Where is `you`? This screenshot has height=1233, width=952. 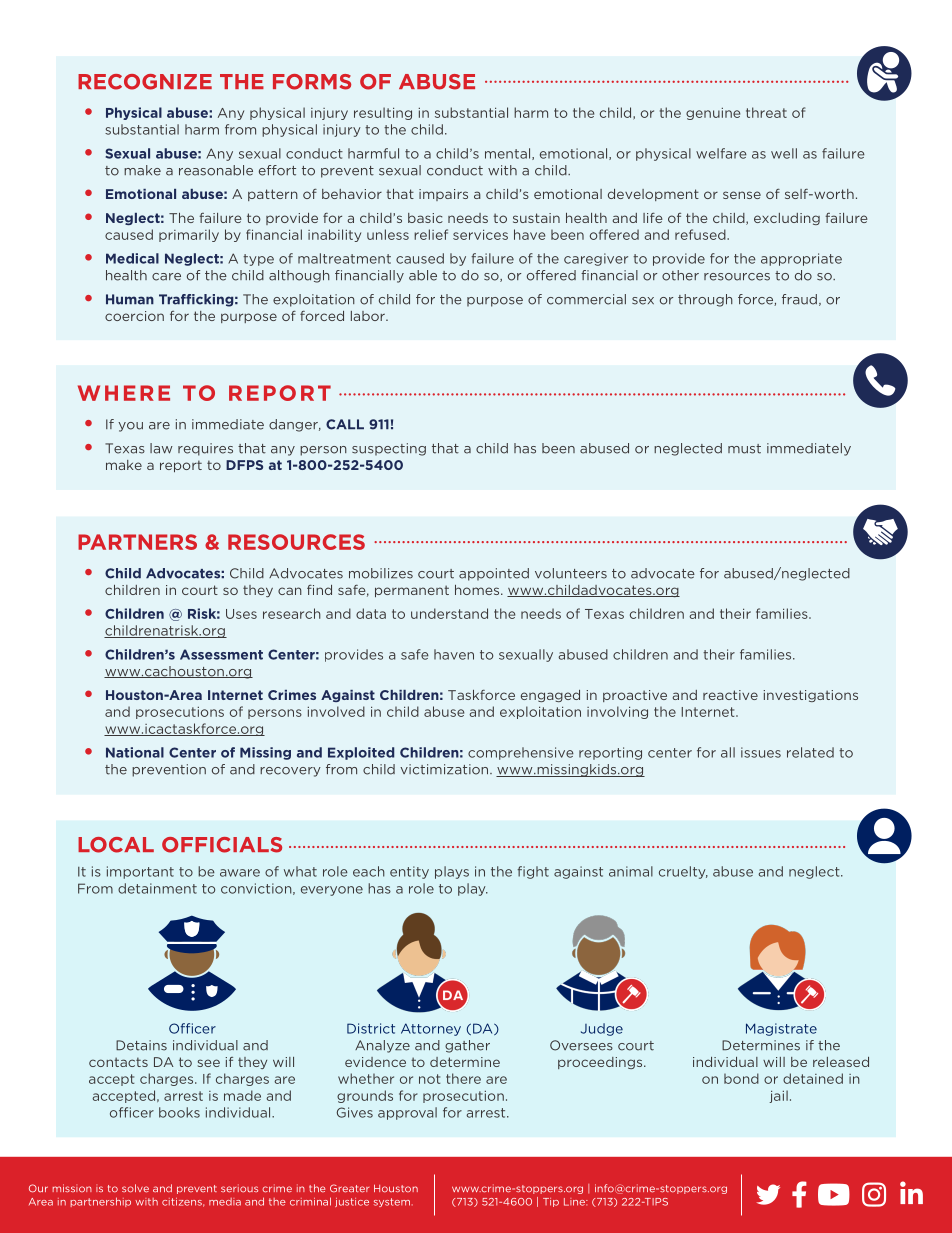 you is located at coordinates (130, 427).
